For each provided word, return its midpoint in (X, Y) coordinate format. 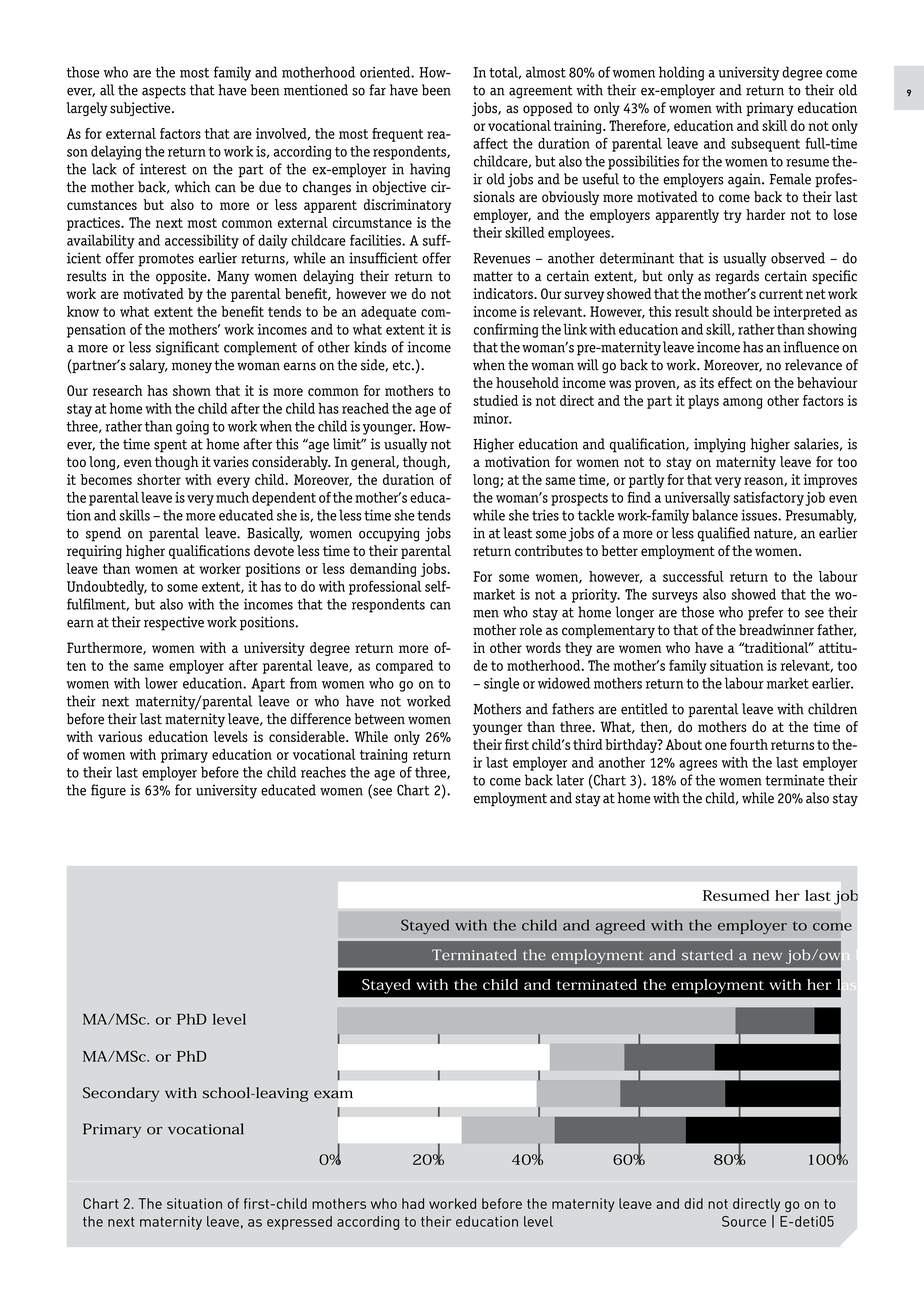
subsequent (765, 145)
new (767, 956)
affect (490, 143)
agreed (620, 927)
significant (187, 348)
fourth (749, 744)
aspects (164, 92)
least (517, 533)
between (379, 719)
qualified (724, 534)
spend (103, 534)
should (732, 311)
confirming (506, 330)
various (120, 736)
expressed (299, 1223)
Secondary (121, 1094)
